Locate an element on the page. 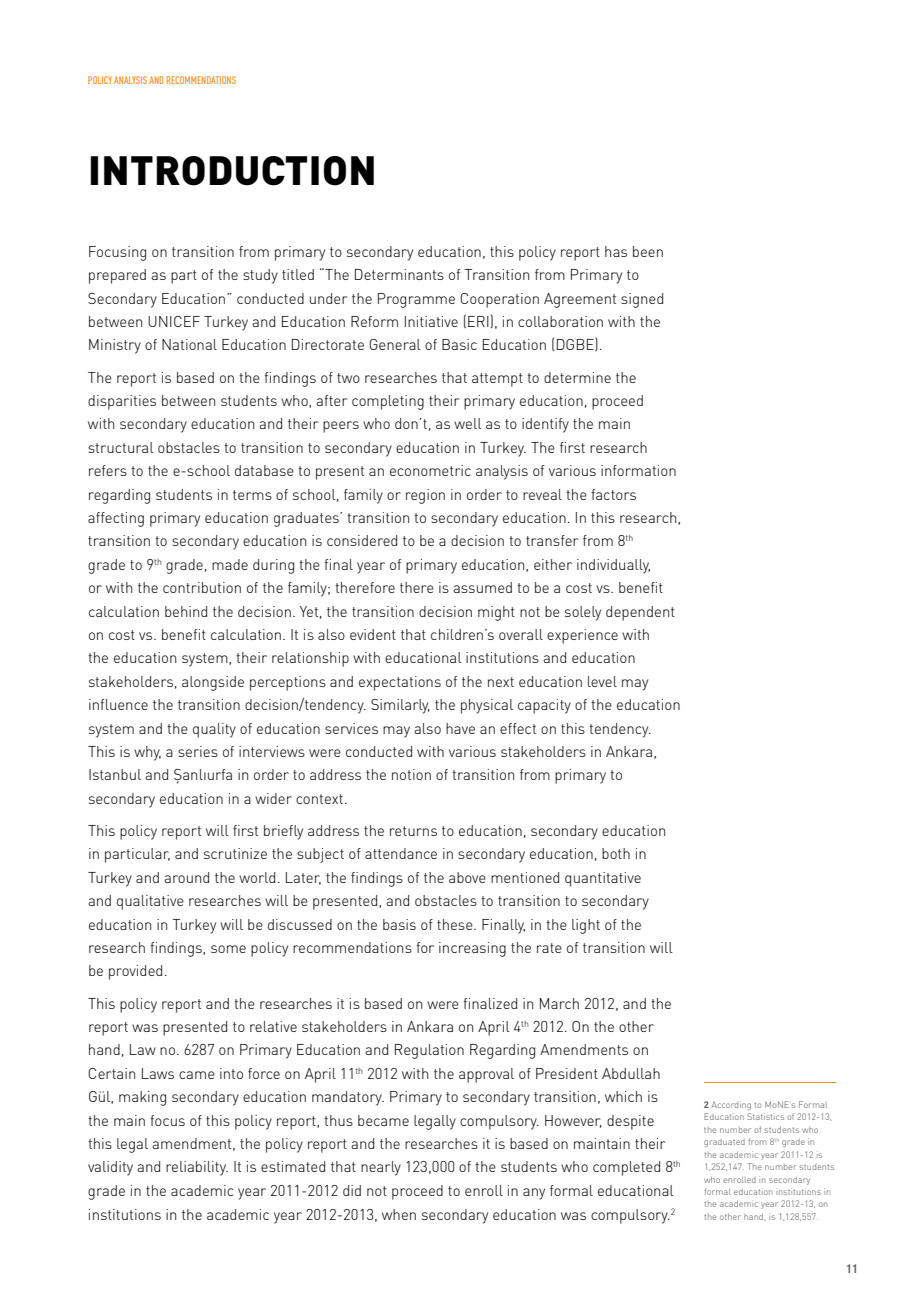 Image resolution: width=924 pixels, height=1308 pixels. structural is located at coordinates (121, 447).
